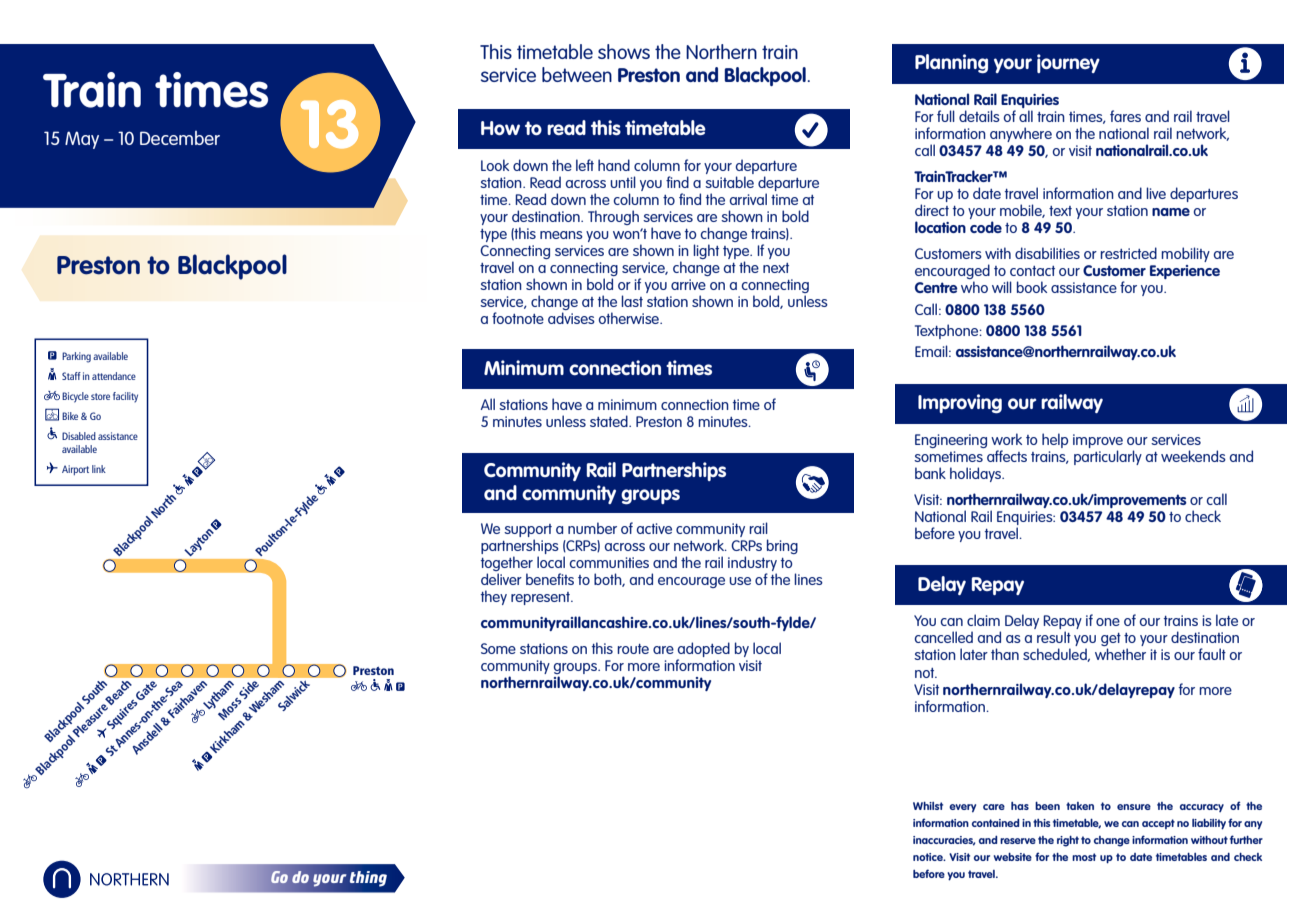 This image has height=924, width=1308. I want to click on journey, so click(1068, 63).
